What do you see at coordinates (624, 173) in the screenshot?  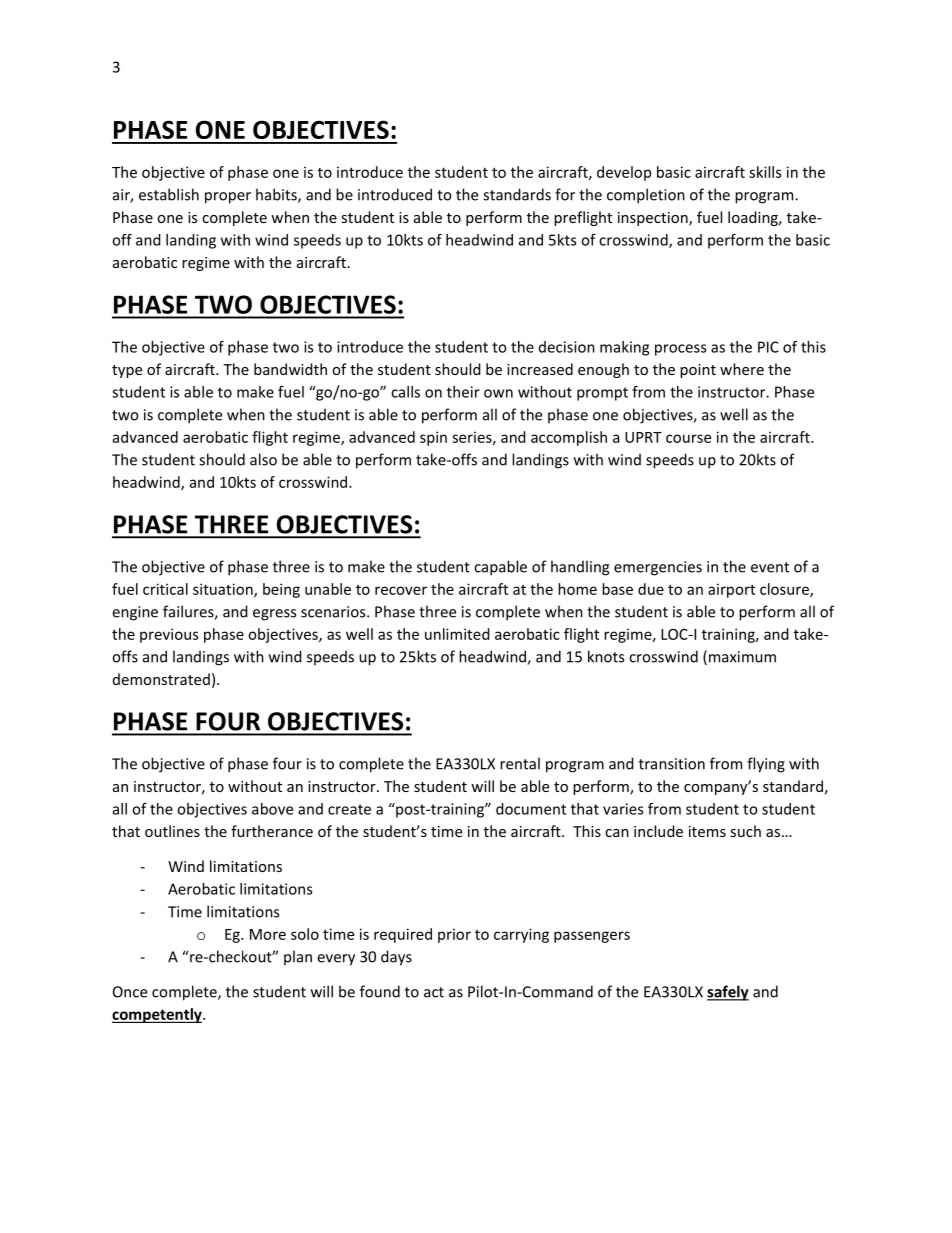 I see `develop` at bounding box center [624, 173].
